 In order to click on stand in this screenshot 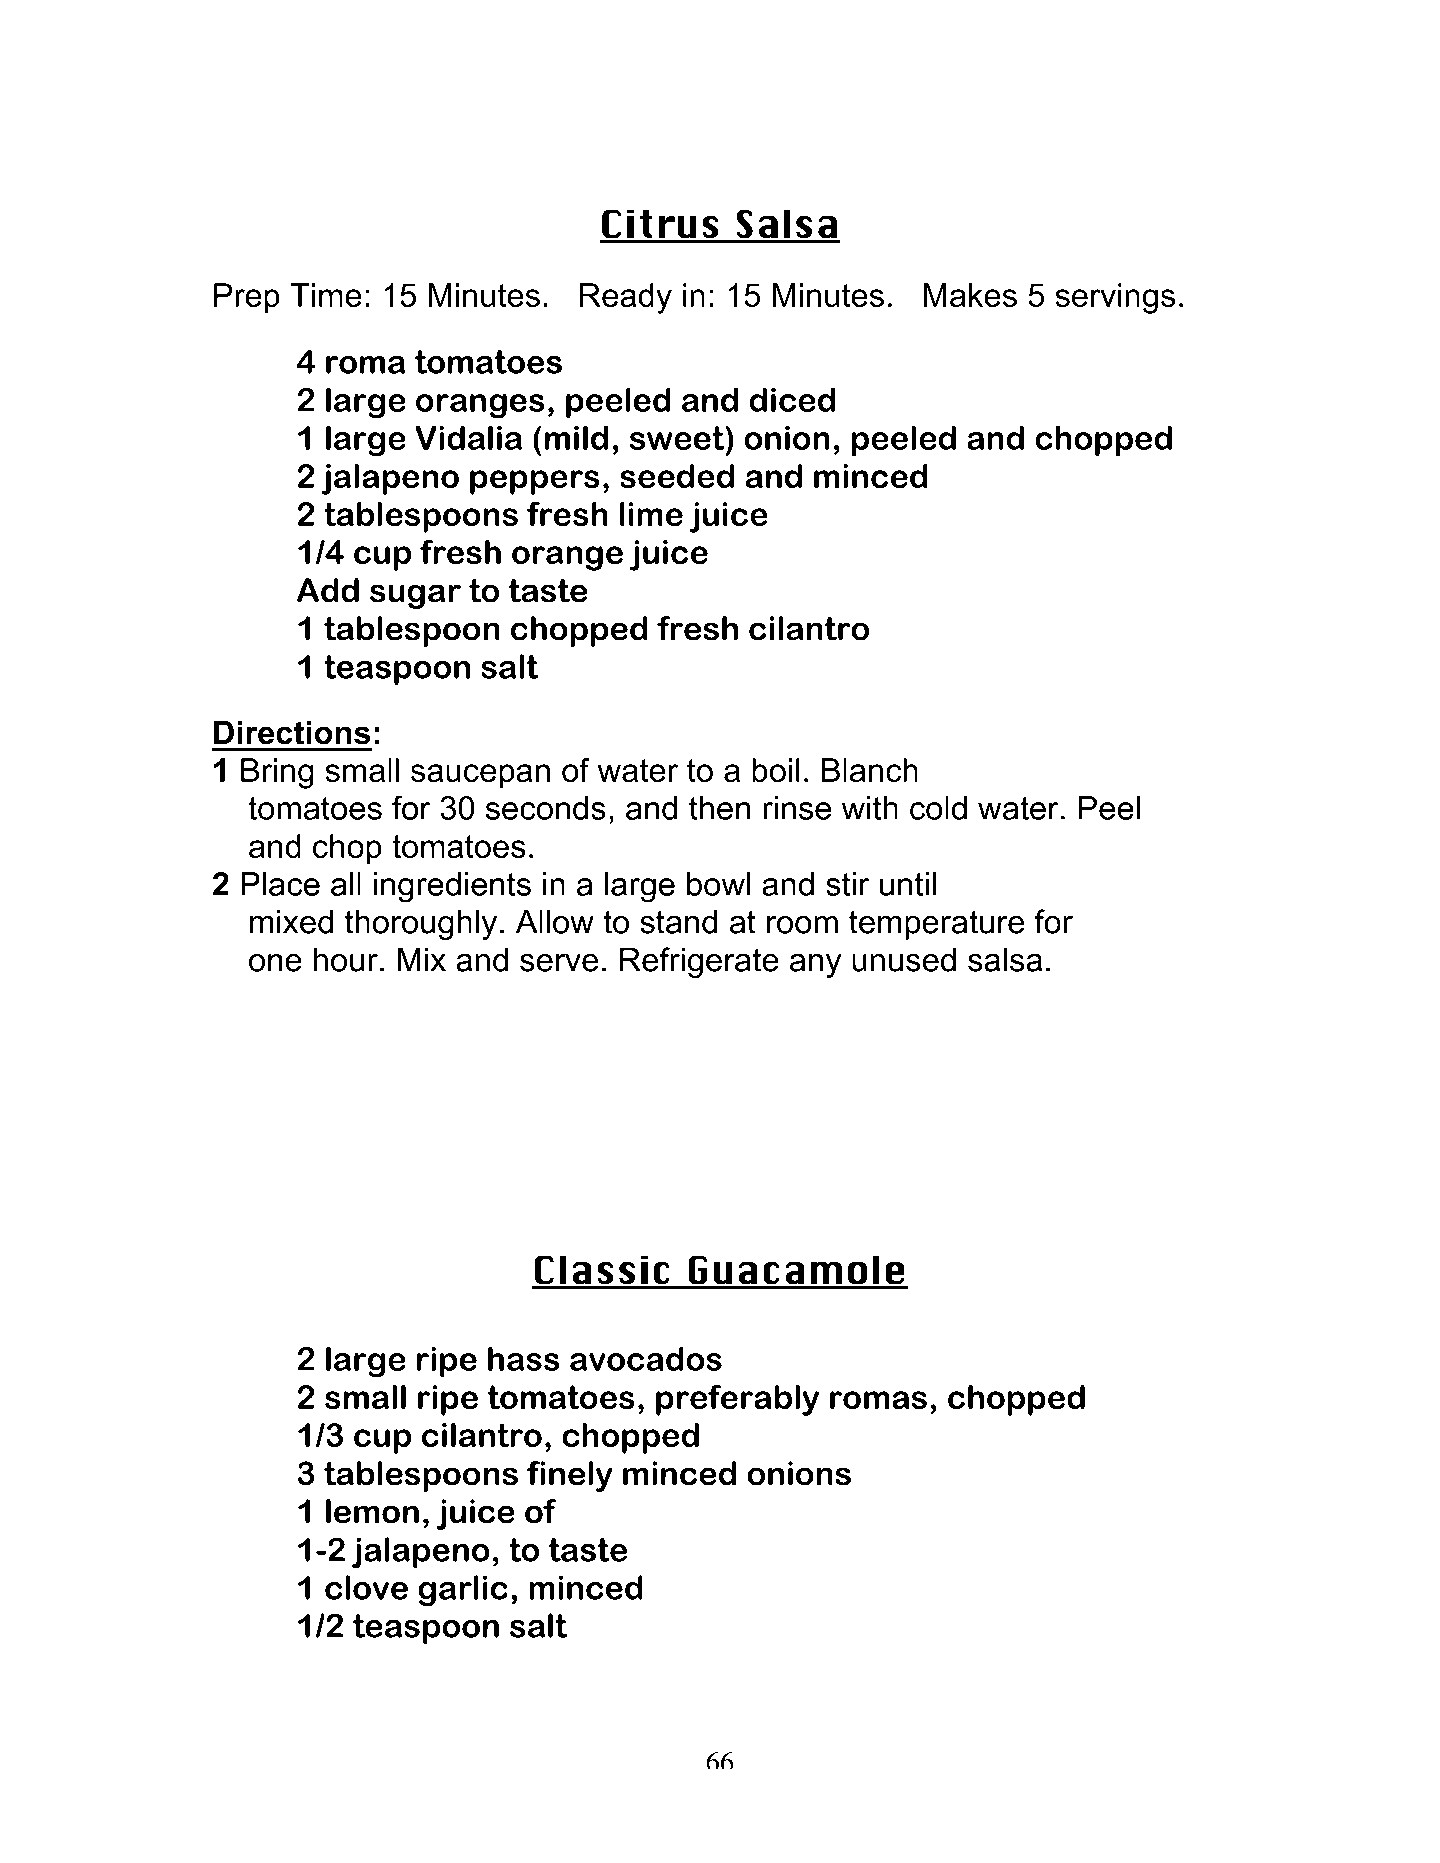, I will do `click(678, 922)`.
